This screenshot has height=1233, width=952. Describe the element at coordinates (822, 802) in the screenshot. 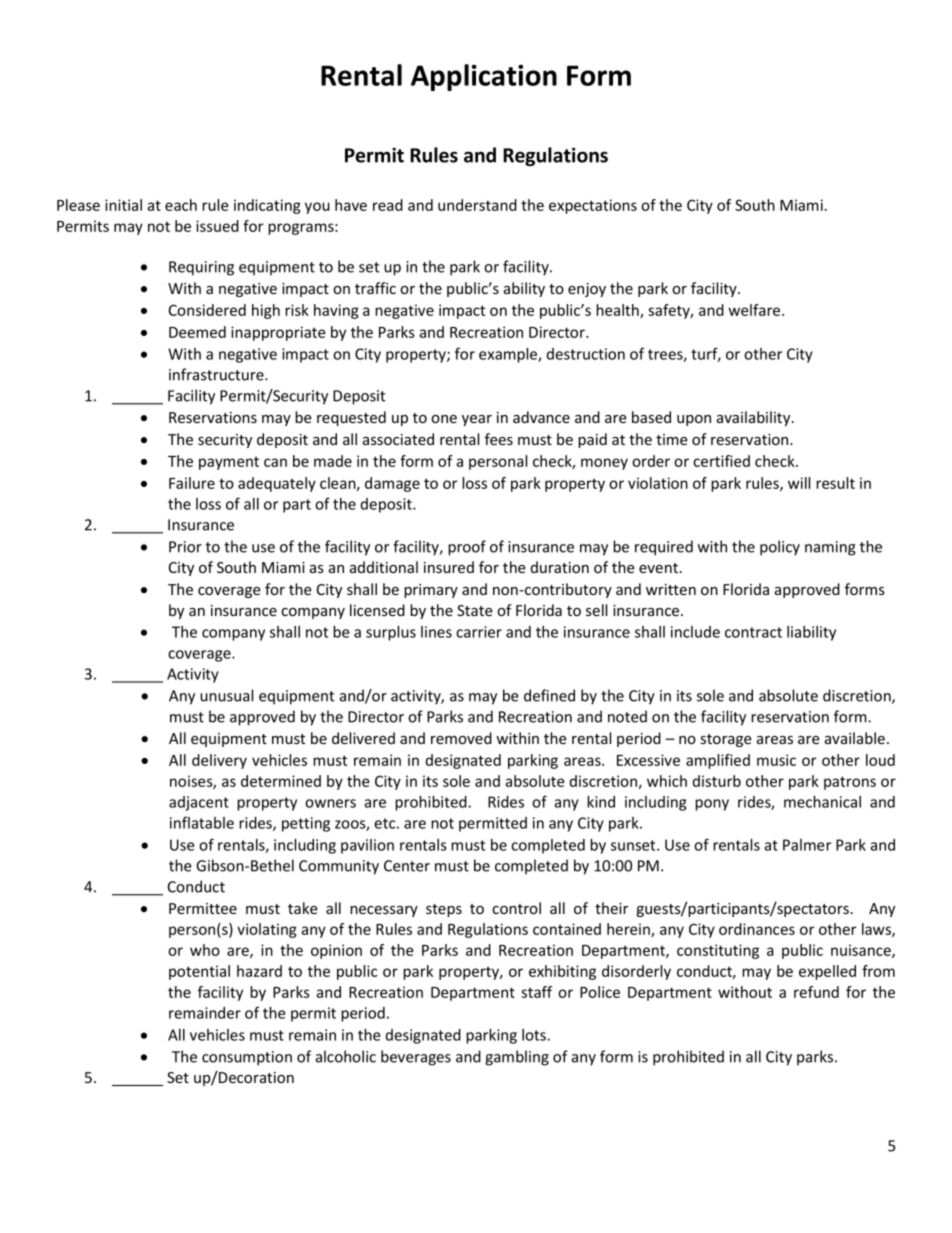

I see `mechanical` at that location.
